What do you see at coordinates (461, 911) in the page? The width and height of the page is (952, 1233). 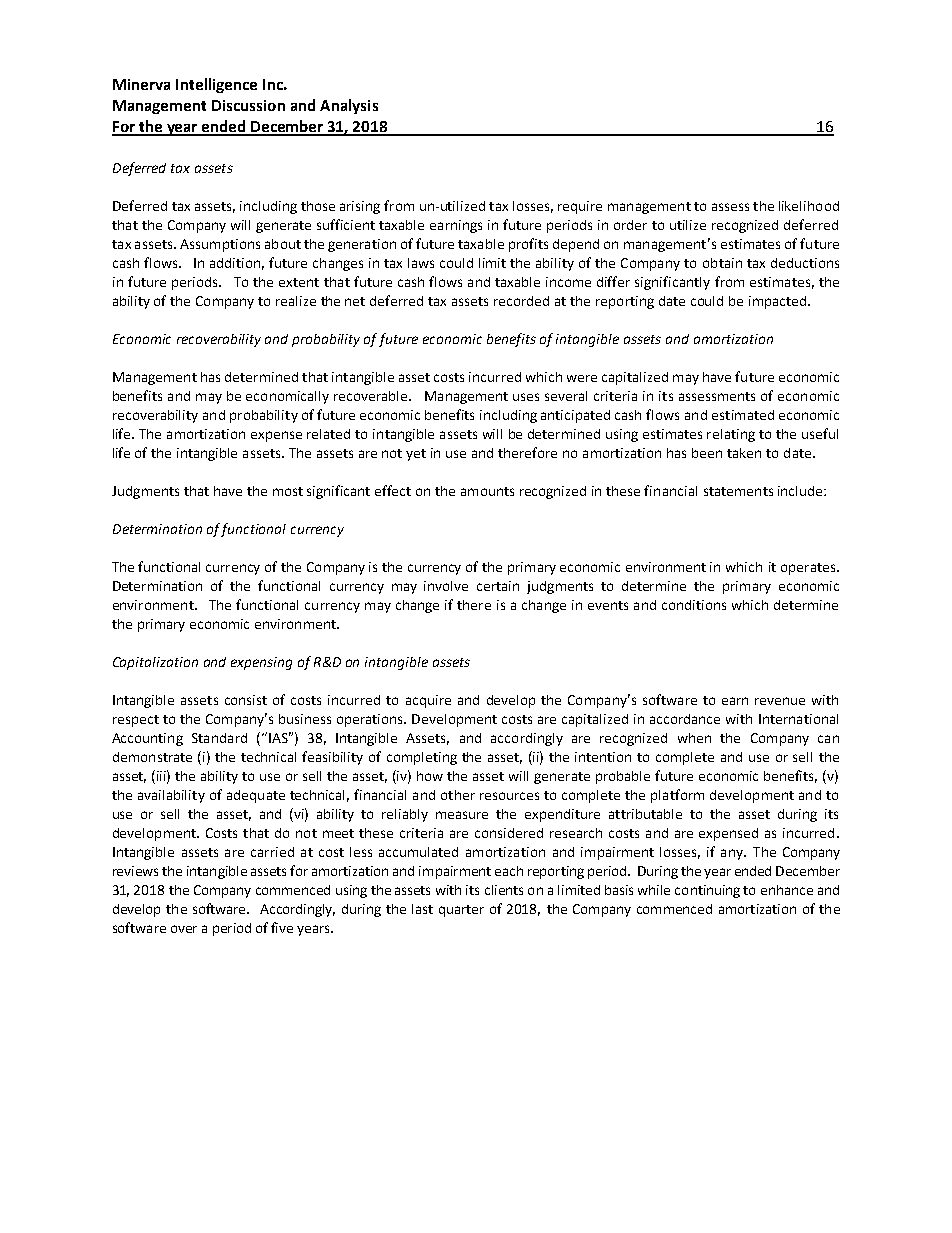 I see `quarter` at bounding box center [461, 911].
